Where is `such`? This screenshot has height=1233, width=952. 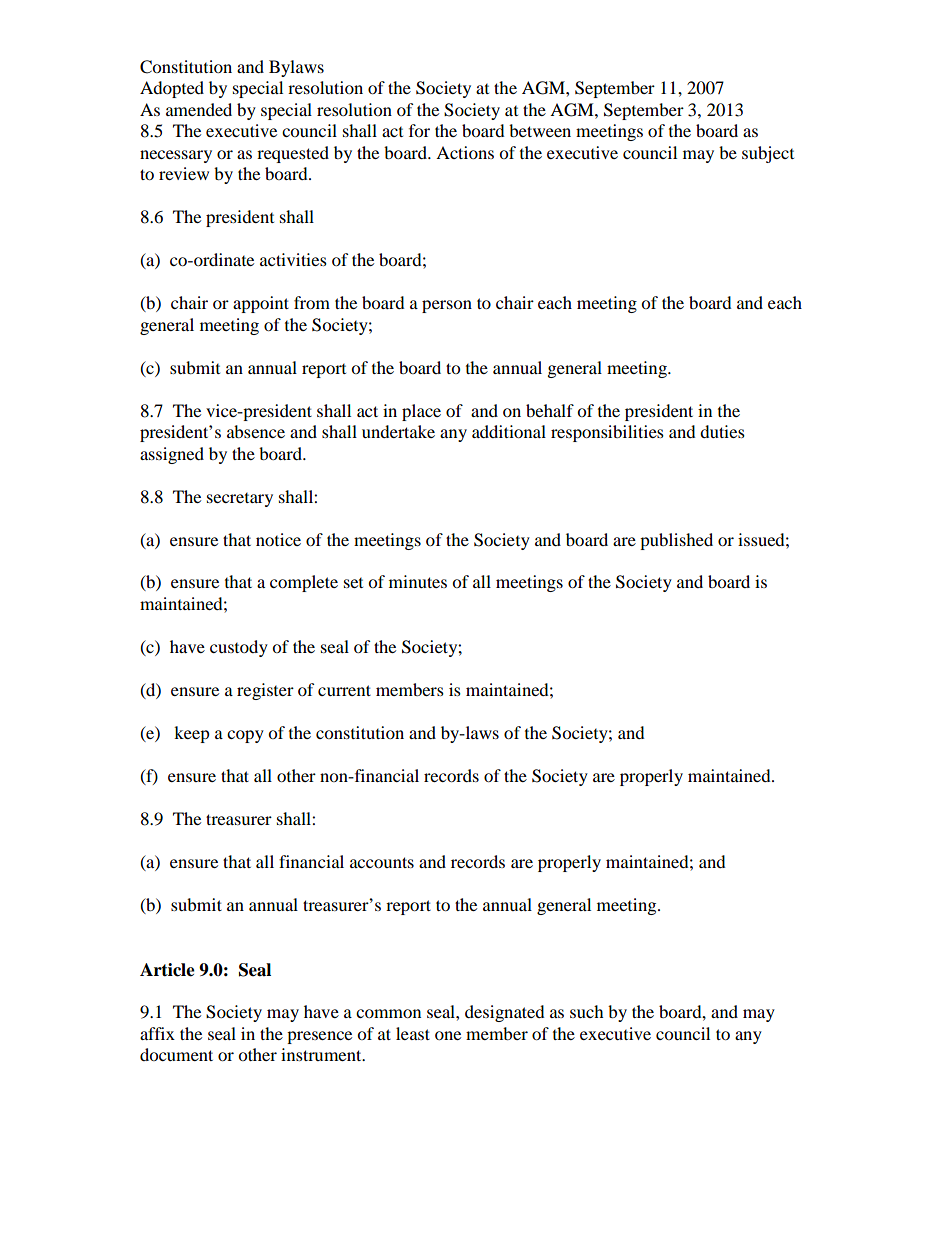
such is located at coordinates (587, 1011).
